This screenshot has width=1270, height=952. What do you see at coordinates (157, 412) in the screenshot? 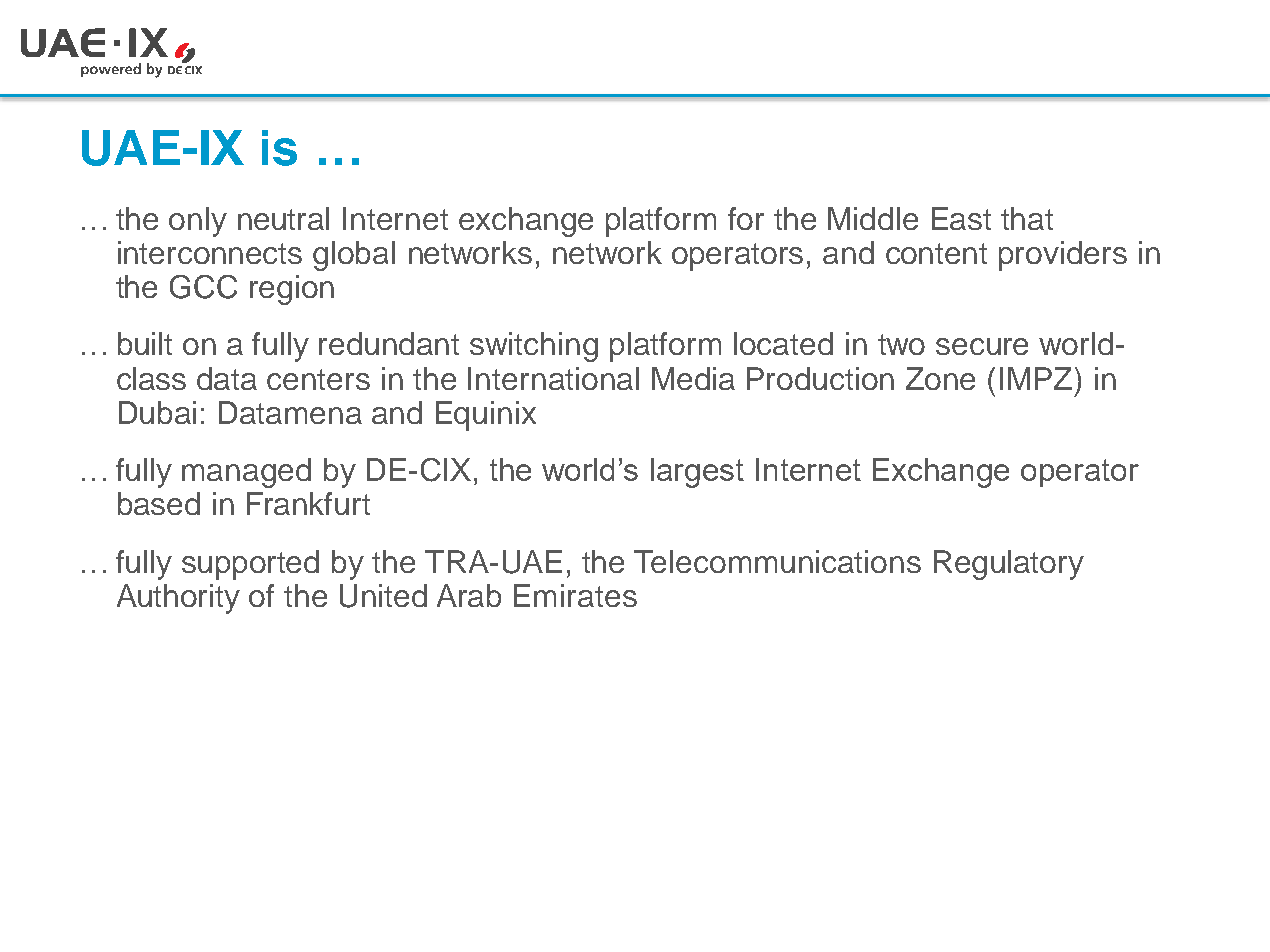
I see `Dubai` at bounding box center [157, 412].
